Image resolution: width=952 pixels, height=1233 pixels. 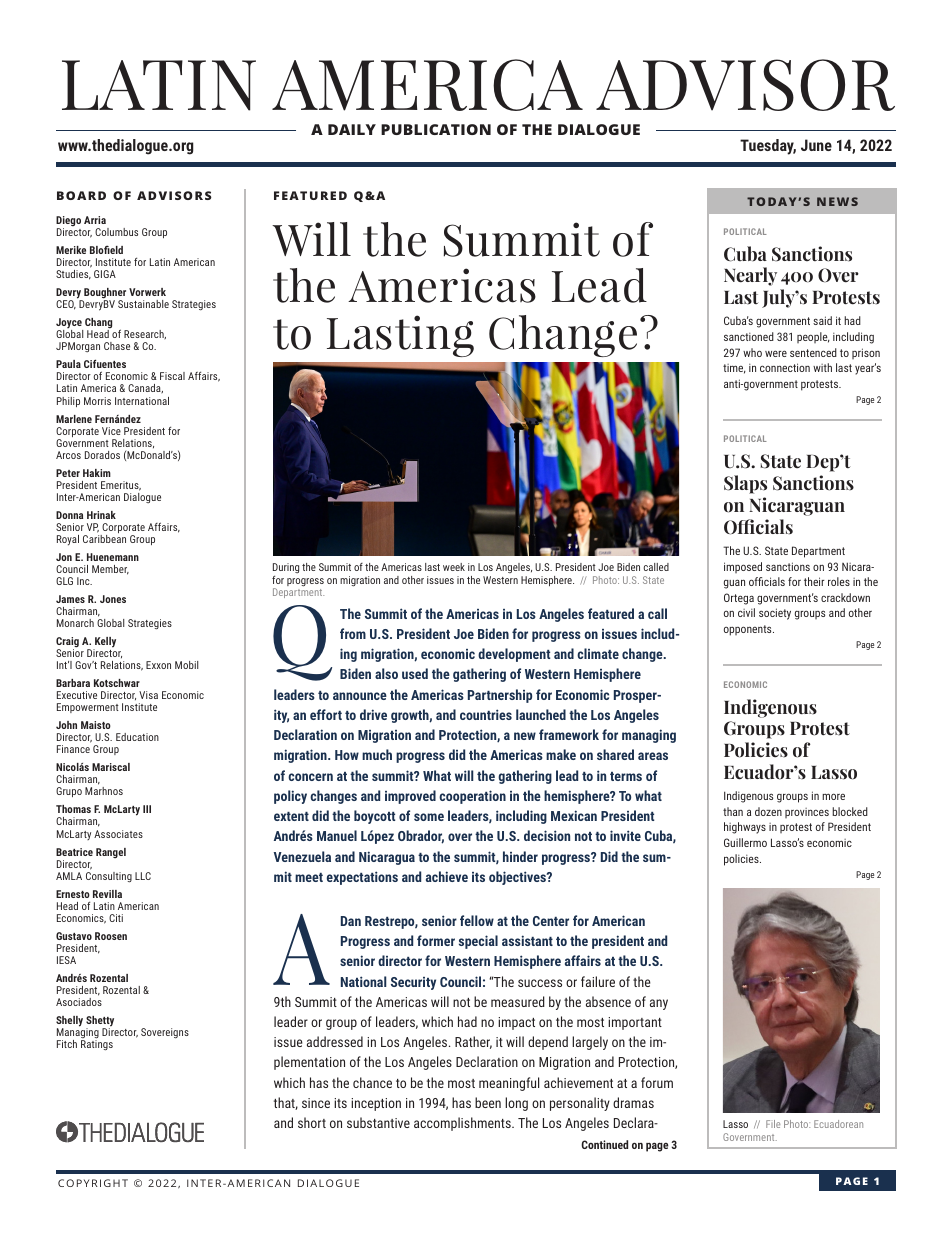 What do you see at coordinates (773, 1124) in the page?
I see `File` at bounding box center [773, 1124].
